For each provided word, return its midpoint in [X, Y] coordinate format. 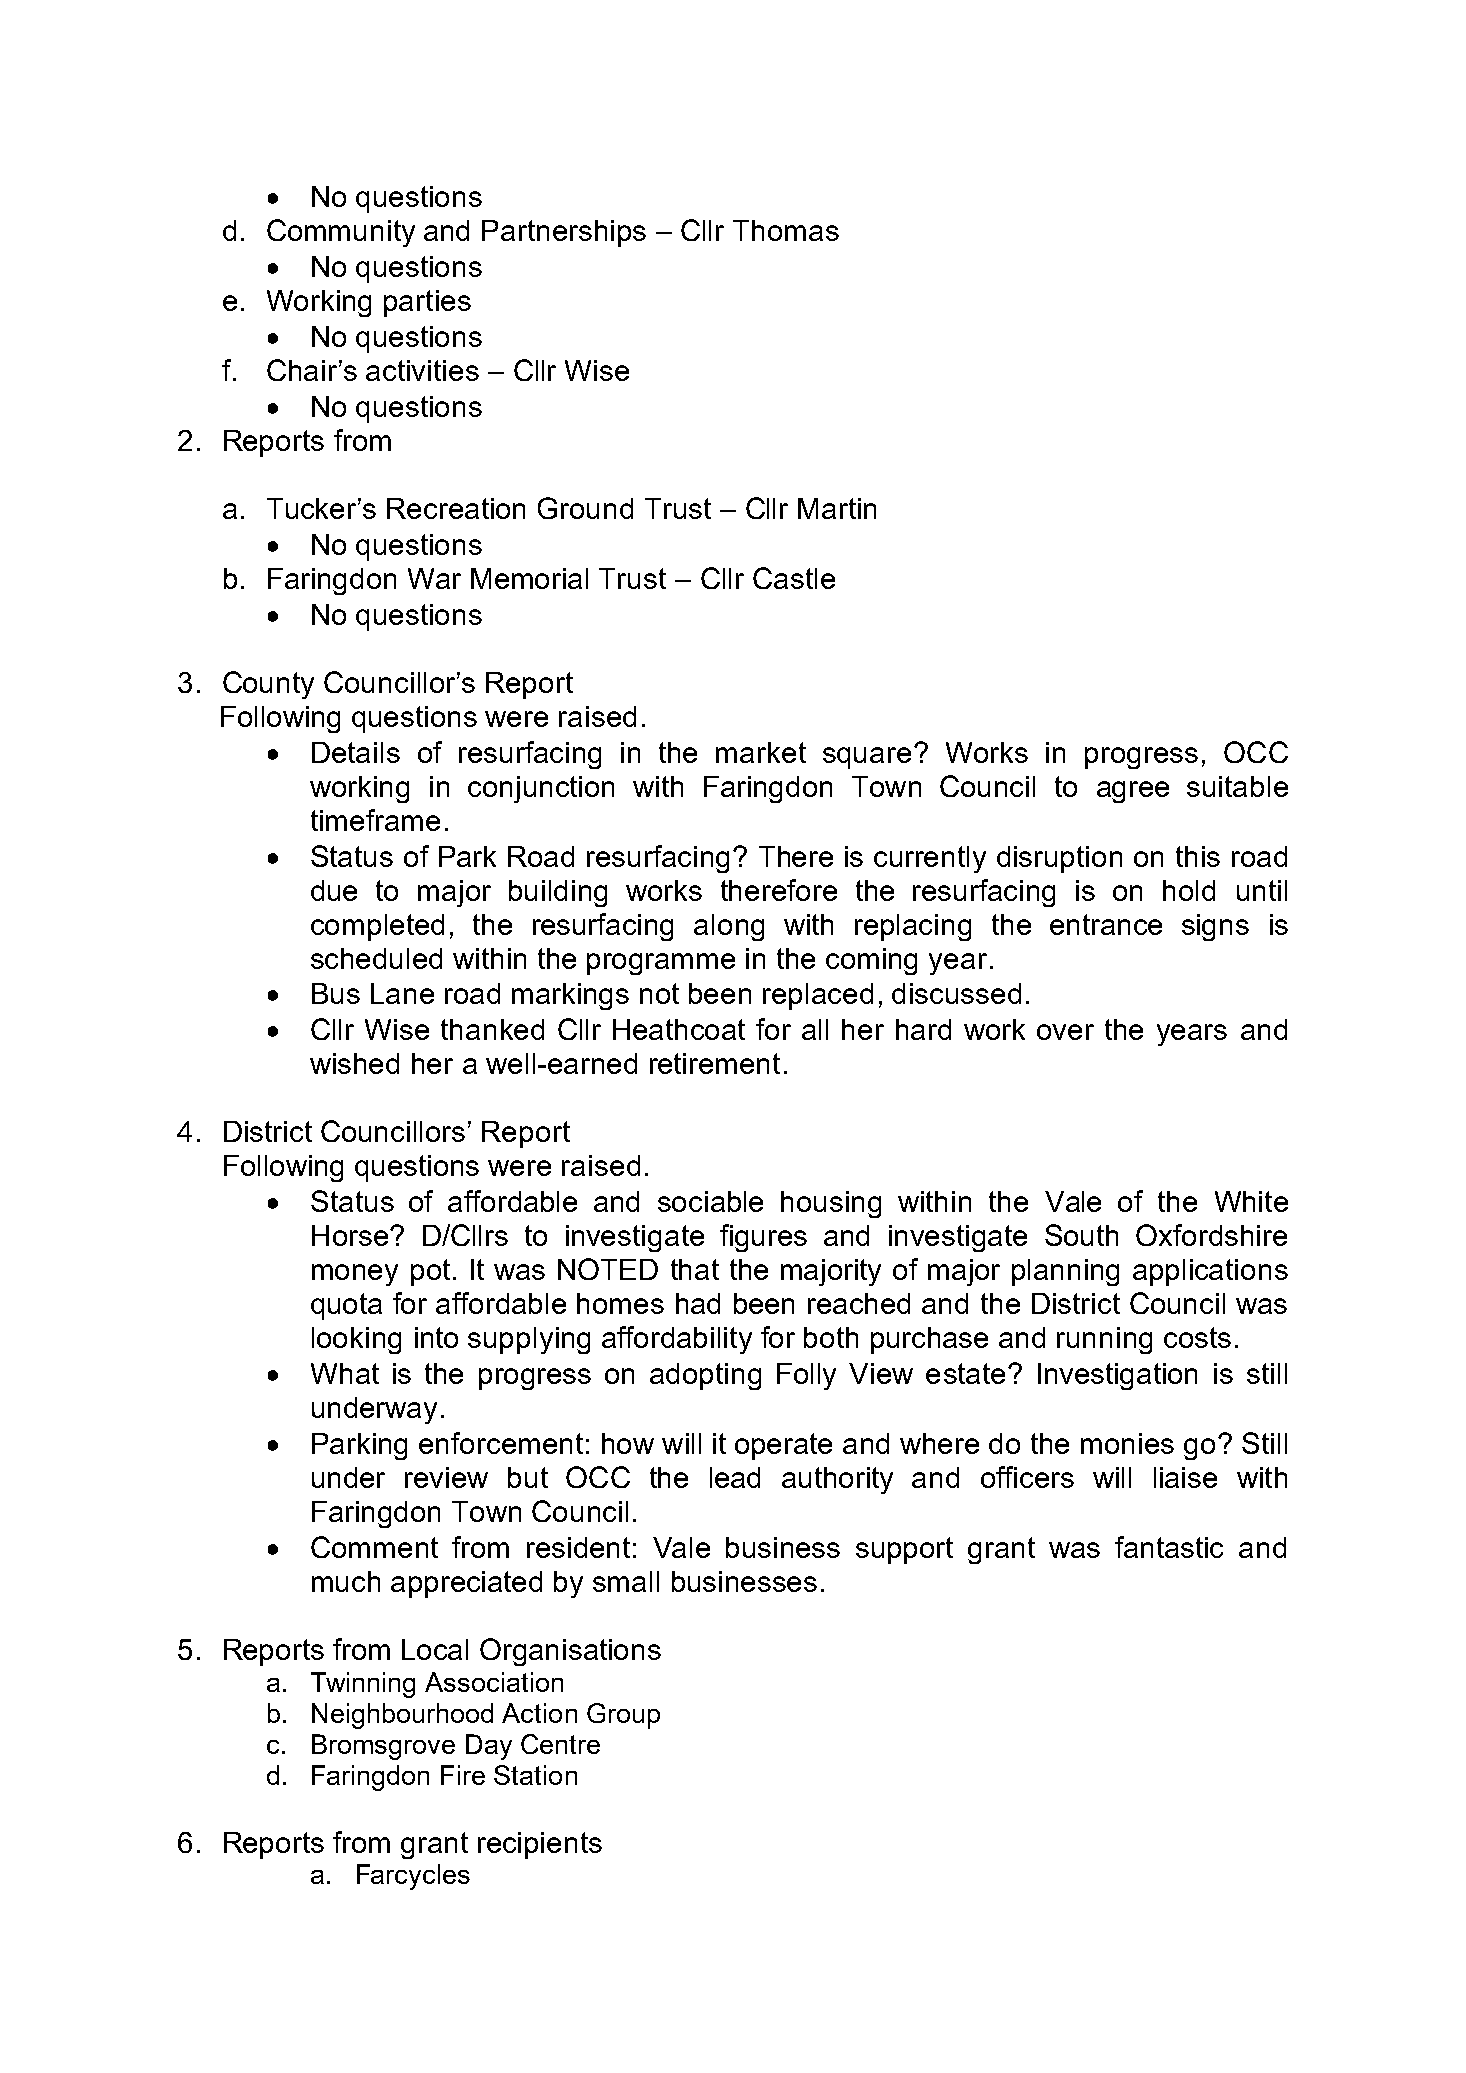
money [355, 1275]
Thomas [786, 230]
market [761, 752]
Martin [837, 508]
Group [623, 1716]
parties [427, 303]
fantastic [1169, 1547]
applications [1210, 1272]
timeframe [375, 820]
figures [763, 1238]
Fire [463, 1775]
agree [1133, 792]
